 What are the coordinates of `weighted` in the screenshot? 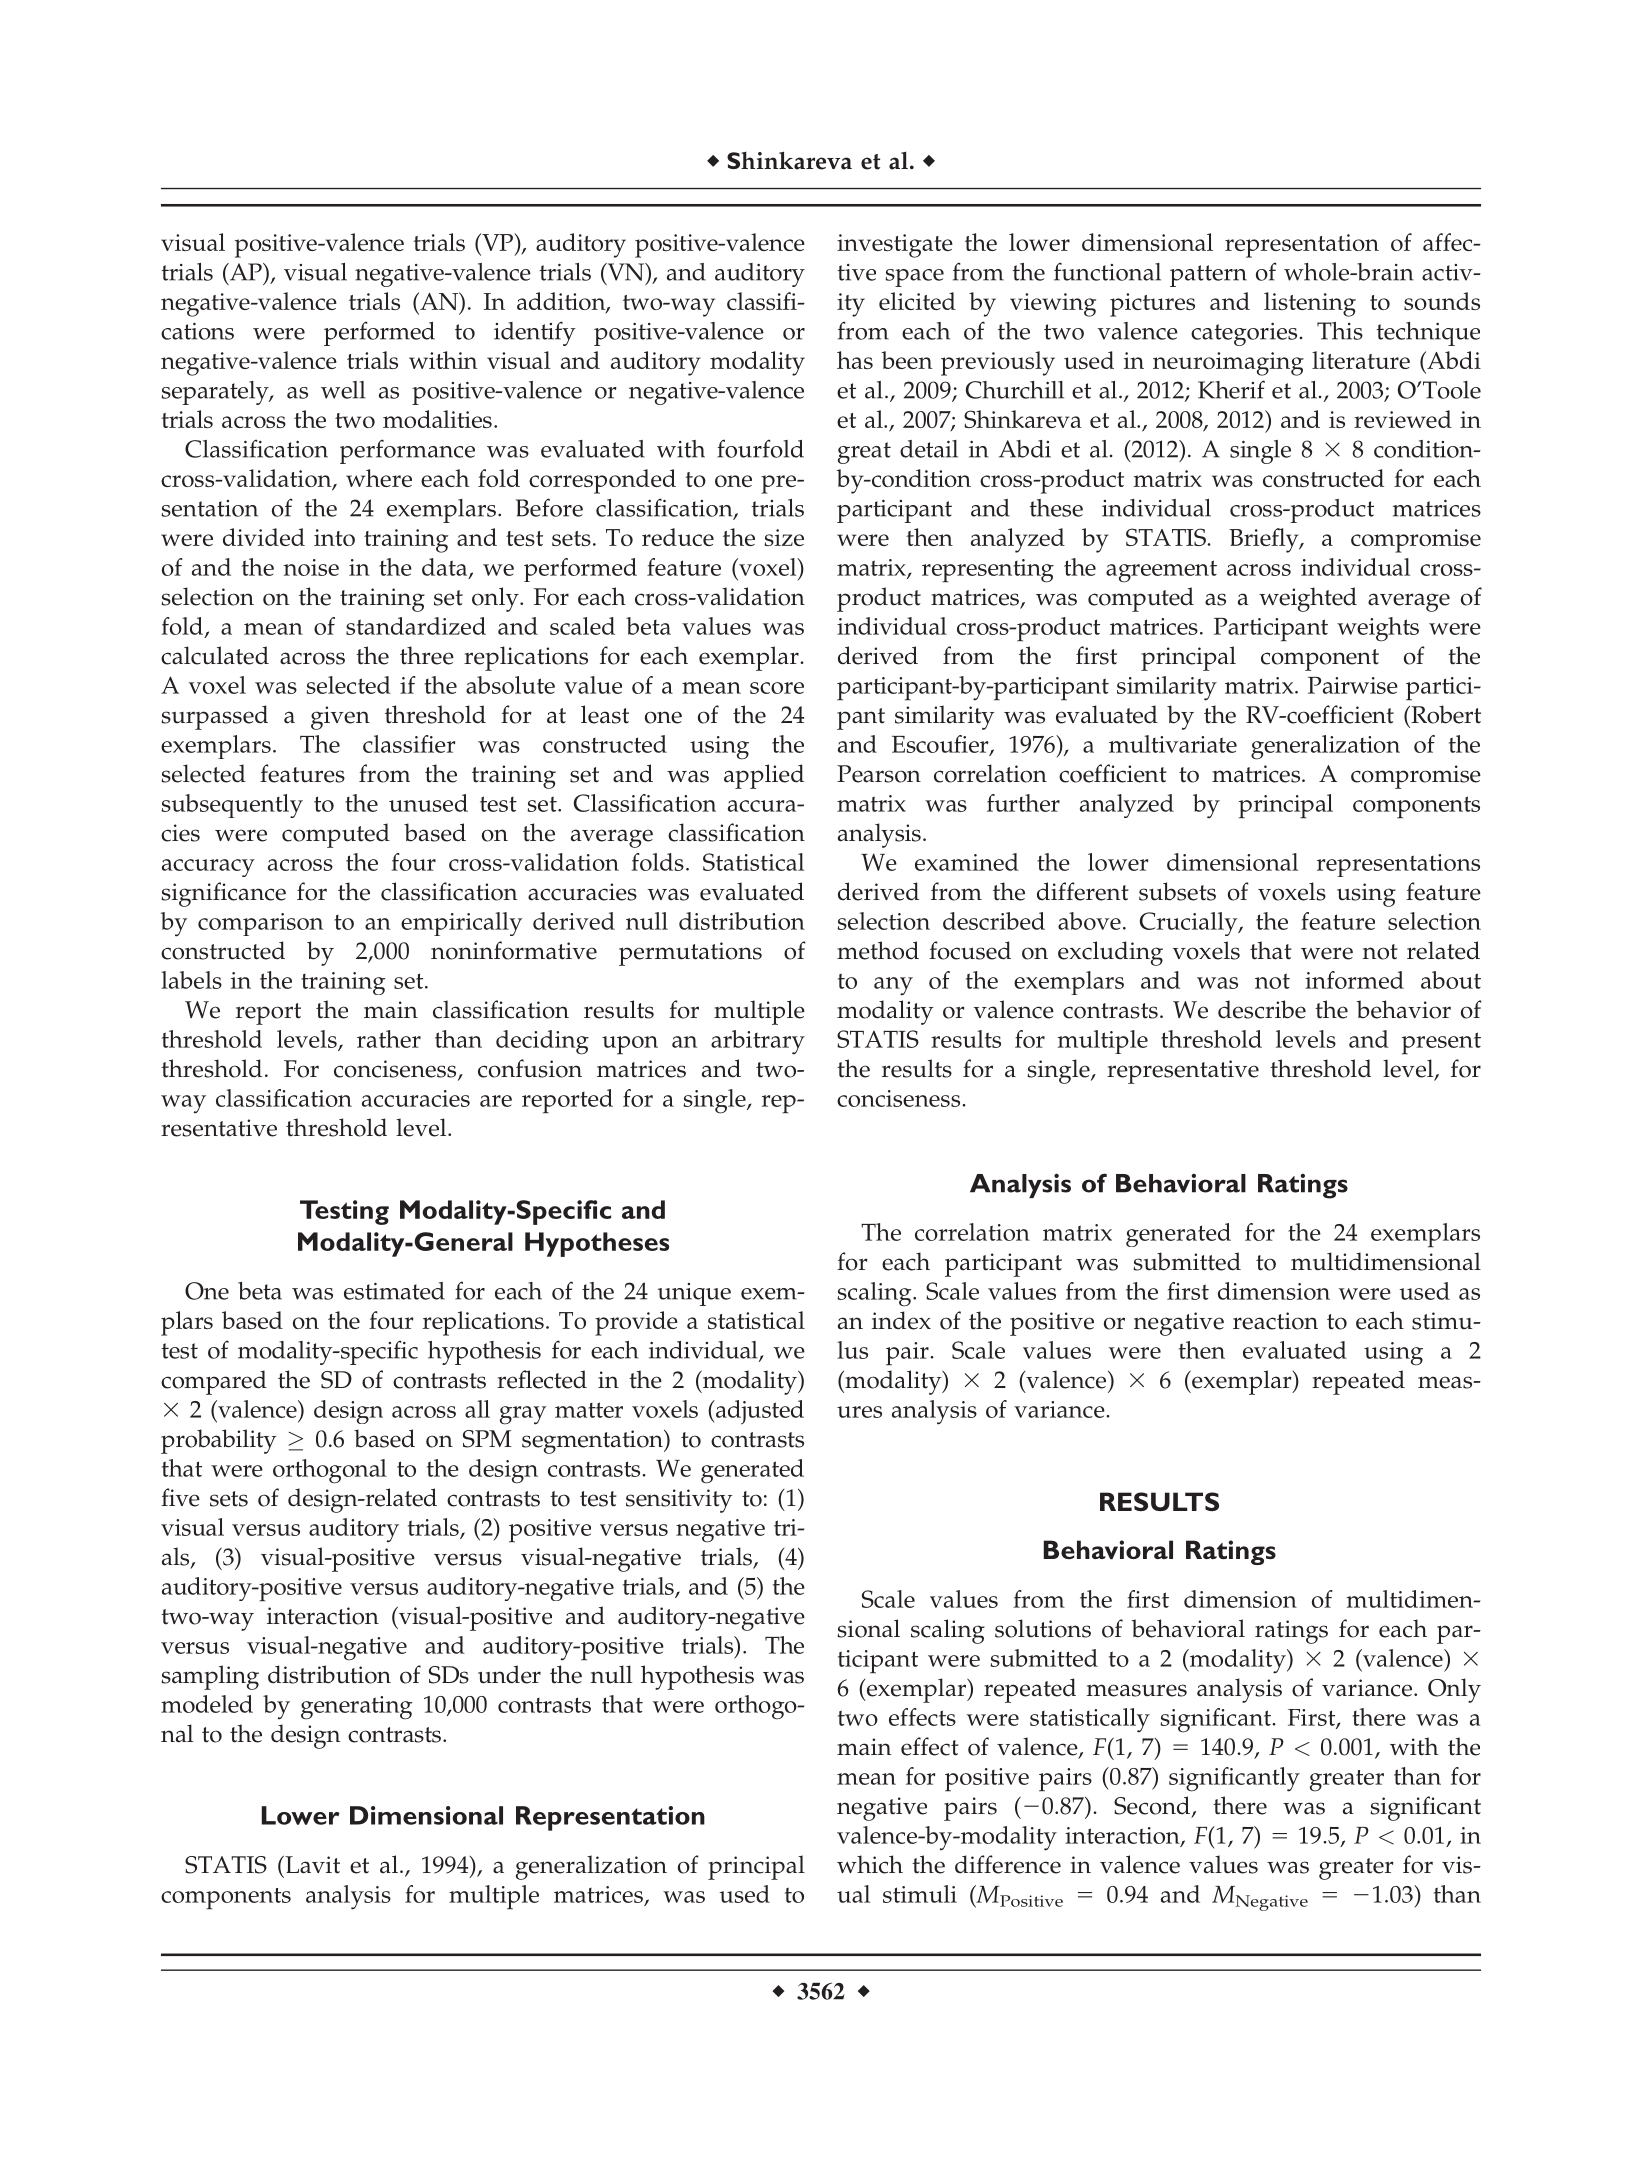 It's located at (1308, 599).
